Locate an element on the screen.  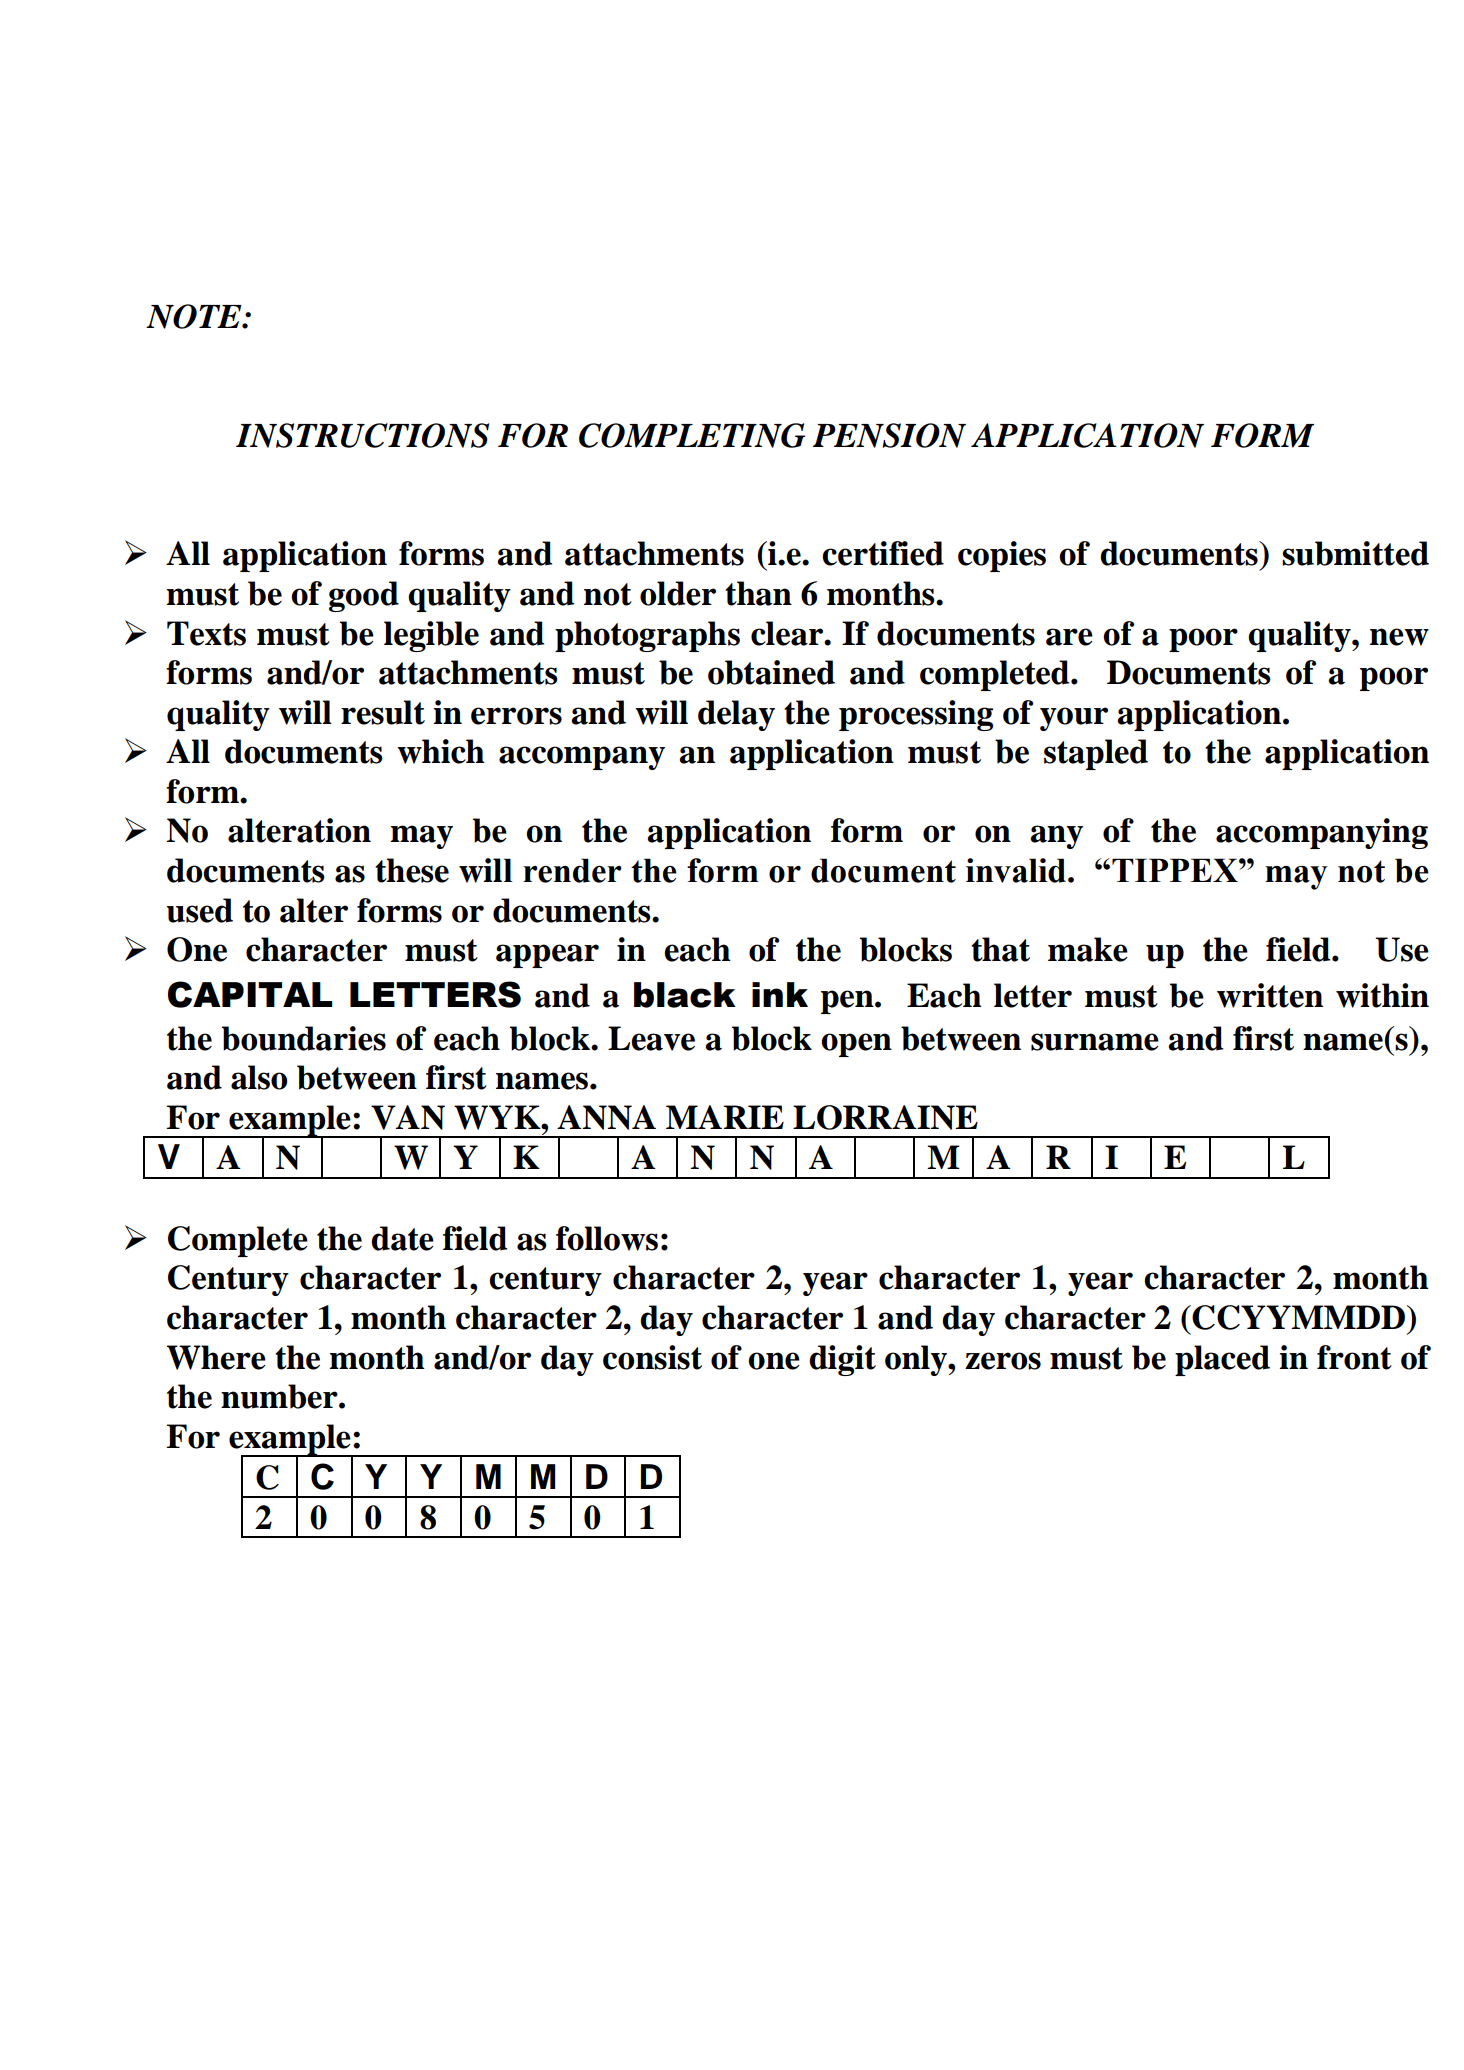
PENSION is located at coordinates (889, 435).
